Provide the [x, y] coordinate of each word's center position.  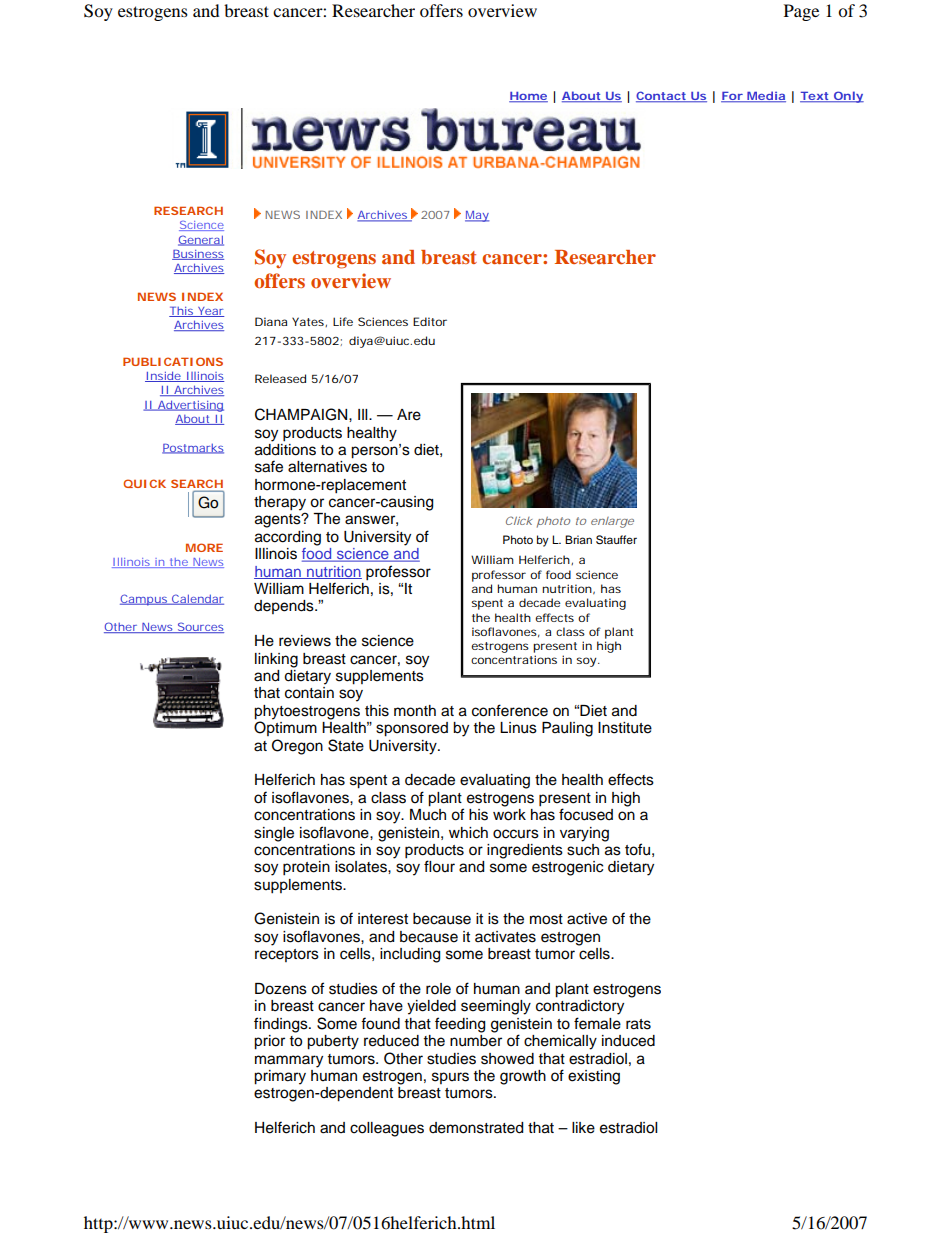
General [201, 240]
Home [528, 97]
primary [280, 1077]
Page [801, 12]
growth [523, 1077]
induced [628, 1041]
